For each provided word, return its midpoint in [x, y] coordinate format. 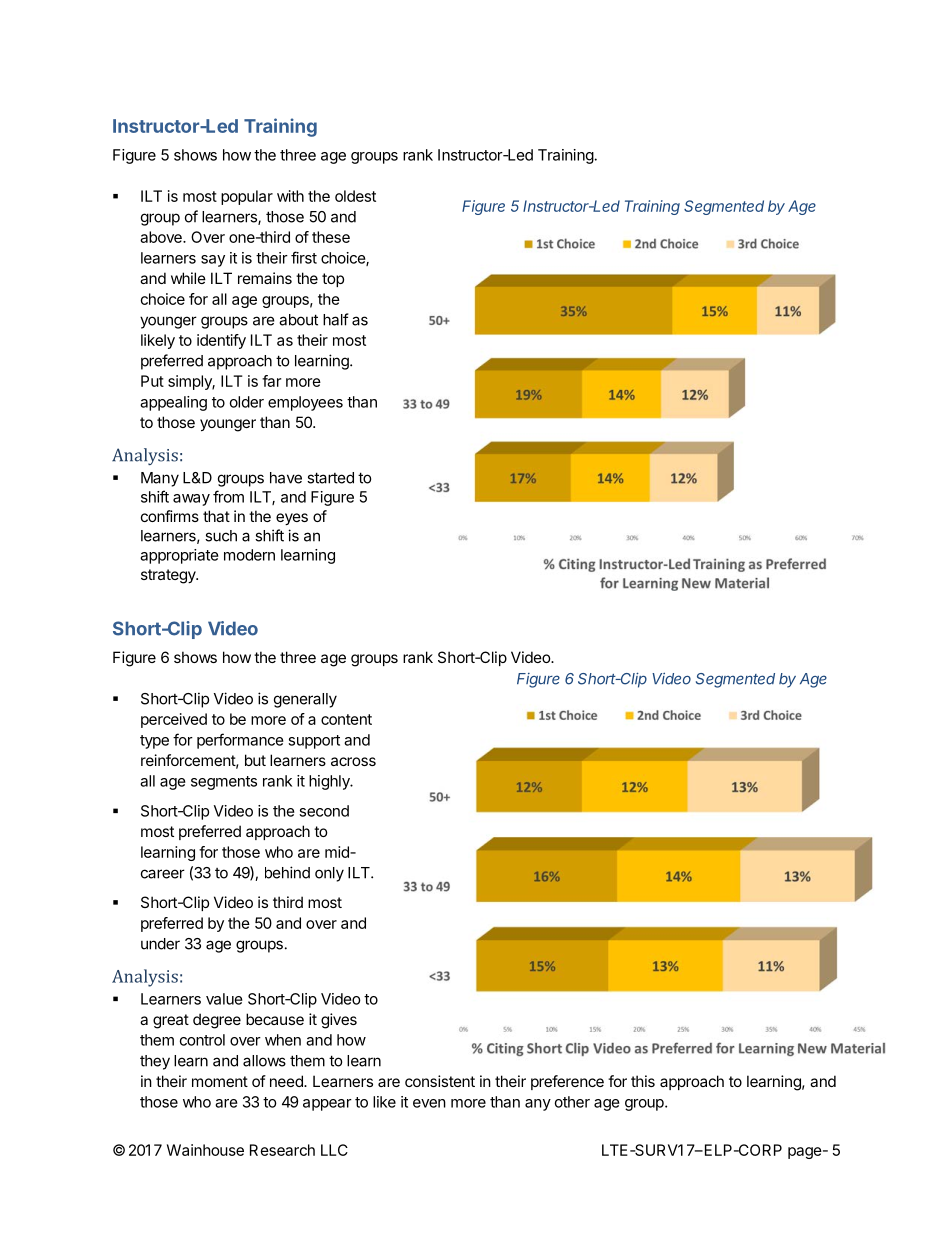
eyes [292, 519]
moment [220, 1081]
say [213, 261]
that [216, 516]
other [572, 1102]
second [324, 811]
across [353, 761]
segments [224, 783]
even [429, 1103]
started [330, 478]
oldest [355, 196]
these [331, 237]
